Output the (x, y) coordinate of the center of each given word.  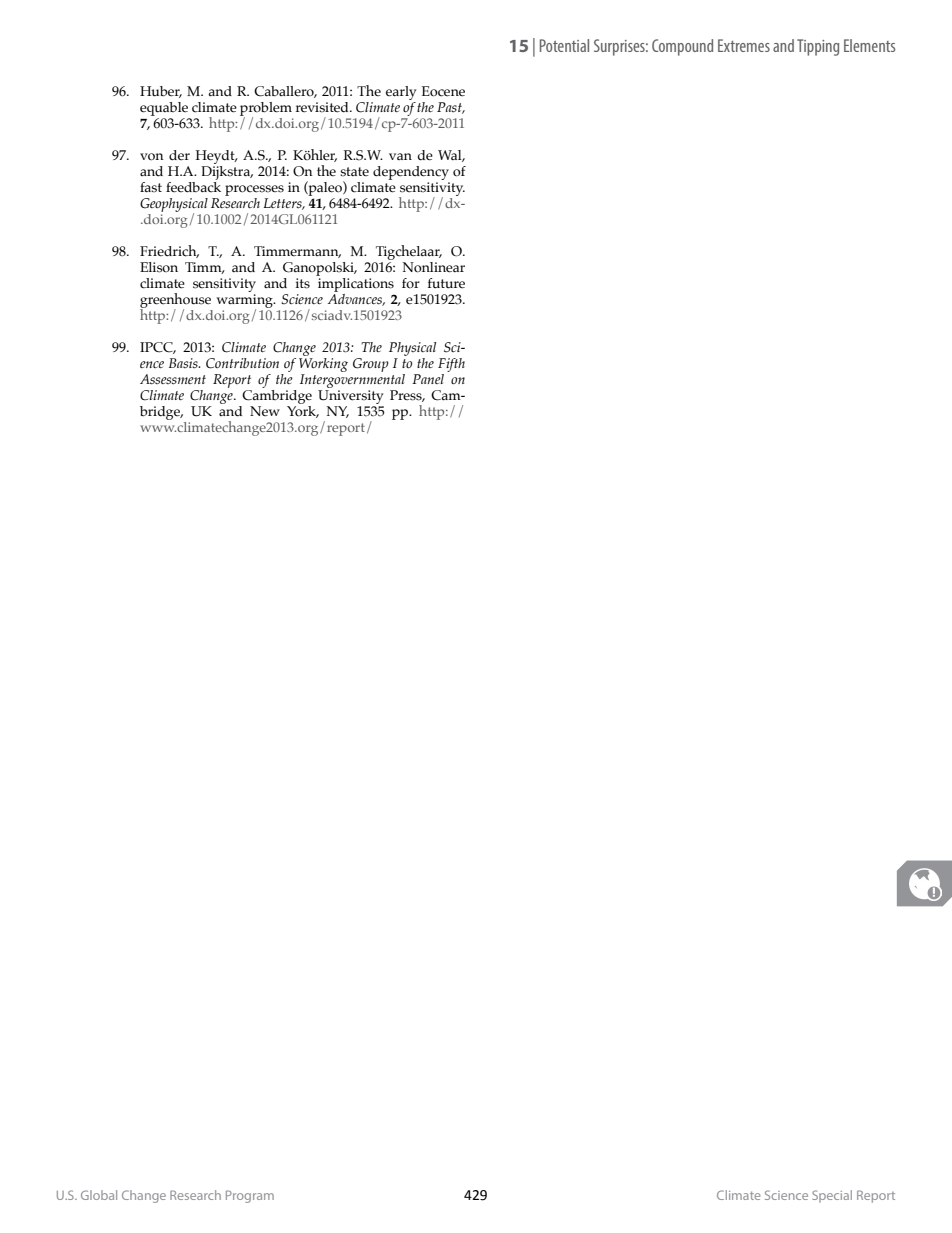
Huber (161, 92)
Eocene (443, 91)
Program (250, 1196)
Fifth (451, 365)
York (303, 412)
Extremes (744, 45)
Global (99, 1195)
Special (832, 1196)
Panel (428, 379)
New (265, 411)
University (350, 397)
